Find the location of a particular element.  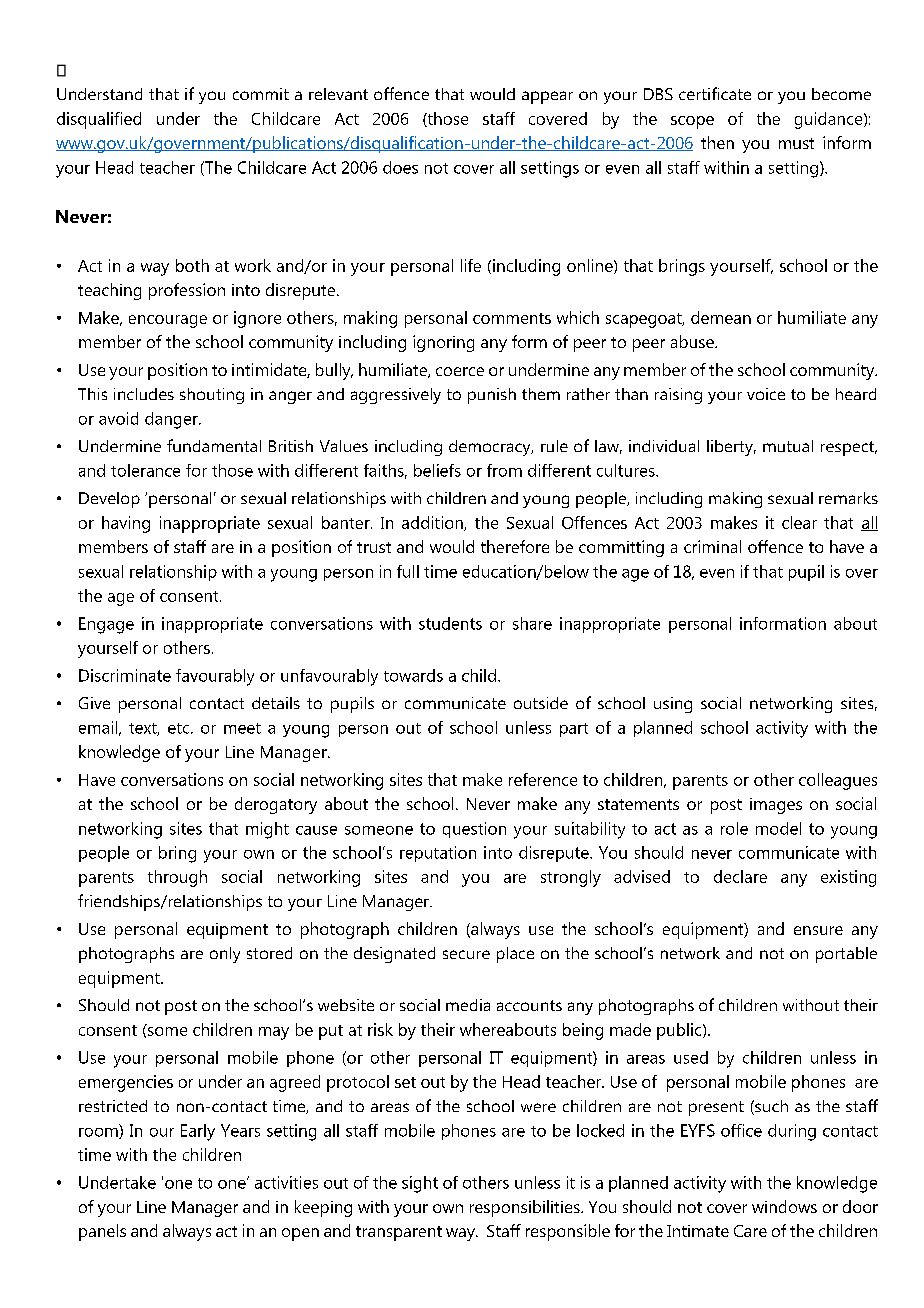

must is located at coordinates (796, 143).
